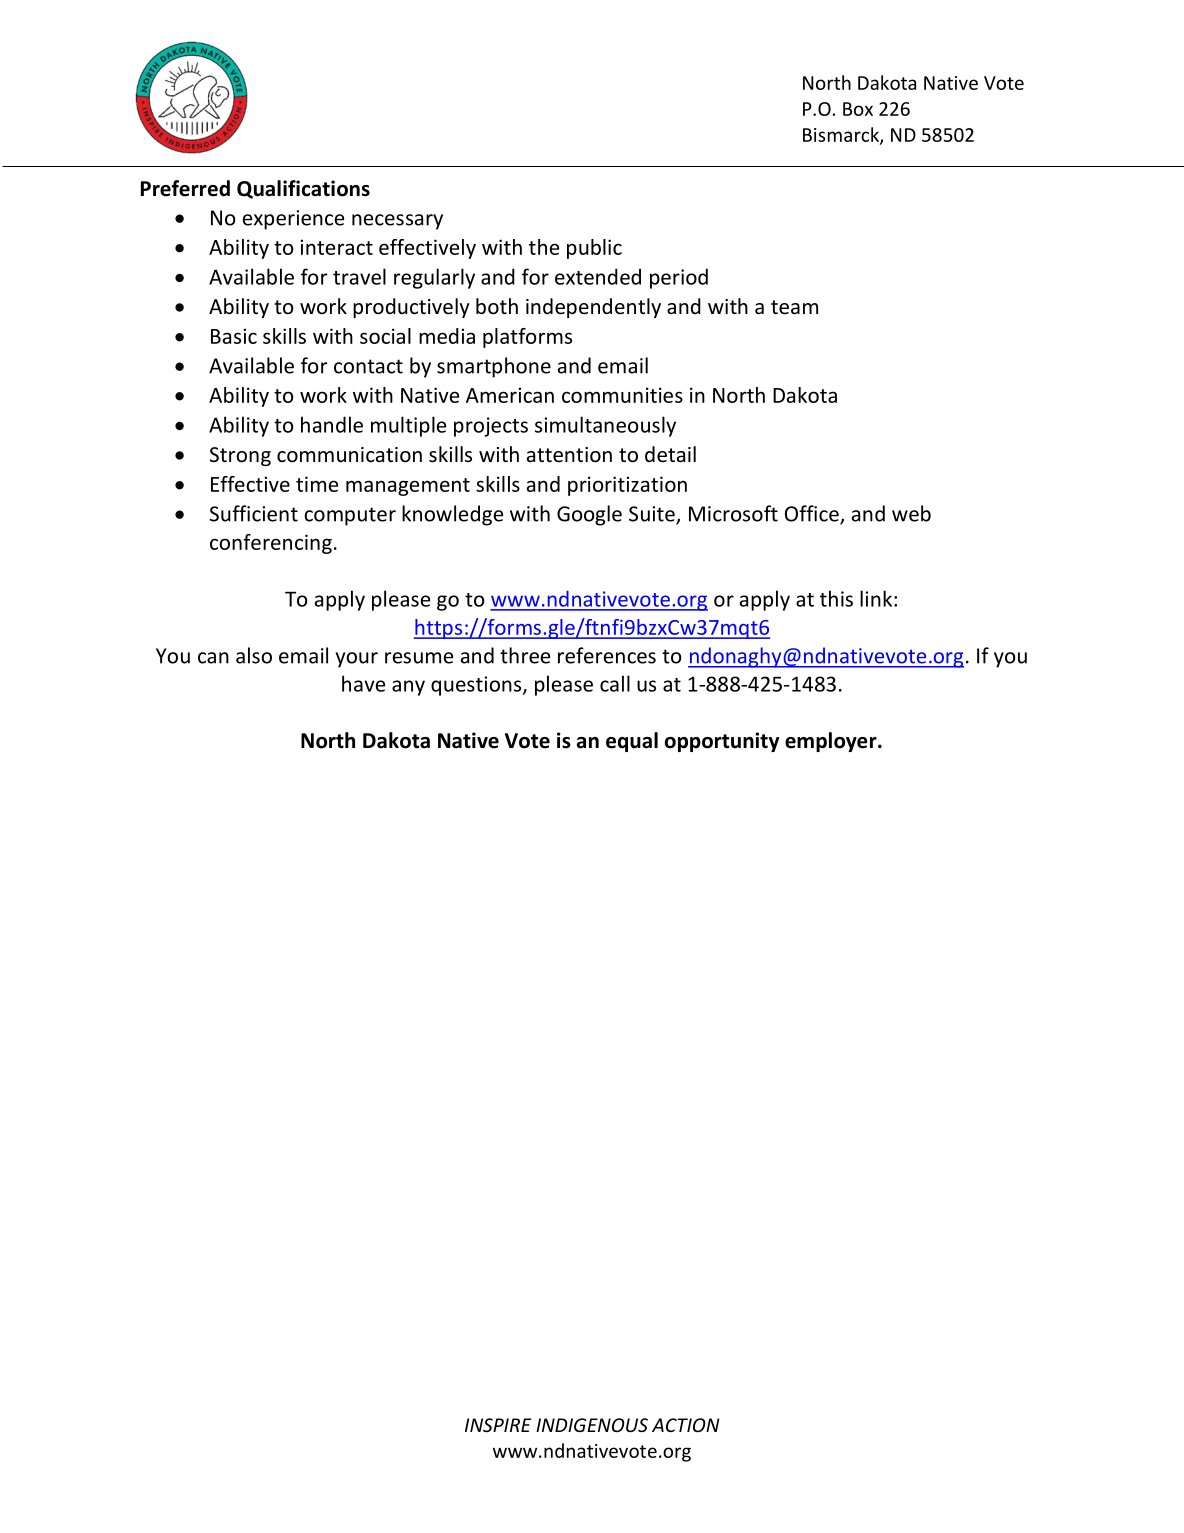 The image size is (1184, 1533). I want to click on employer, so click(832, 742).
